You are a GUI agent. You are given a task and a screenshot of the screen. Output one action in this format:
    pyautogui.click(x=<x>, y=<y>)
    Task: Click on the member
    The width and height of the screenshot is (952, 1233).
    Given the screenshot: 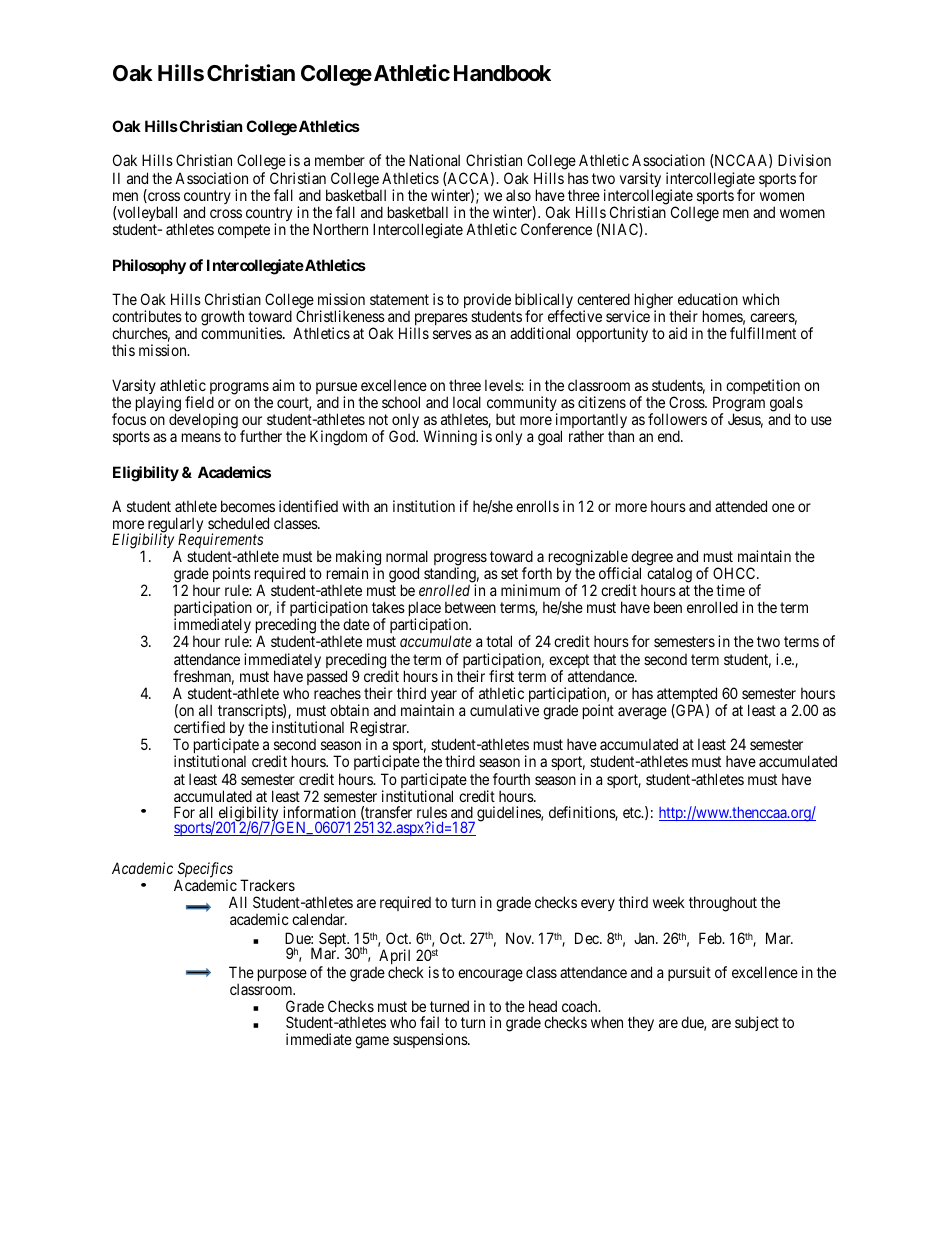 What is the action you would take?
    pyautogui.click(x=340, y=160)
